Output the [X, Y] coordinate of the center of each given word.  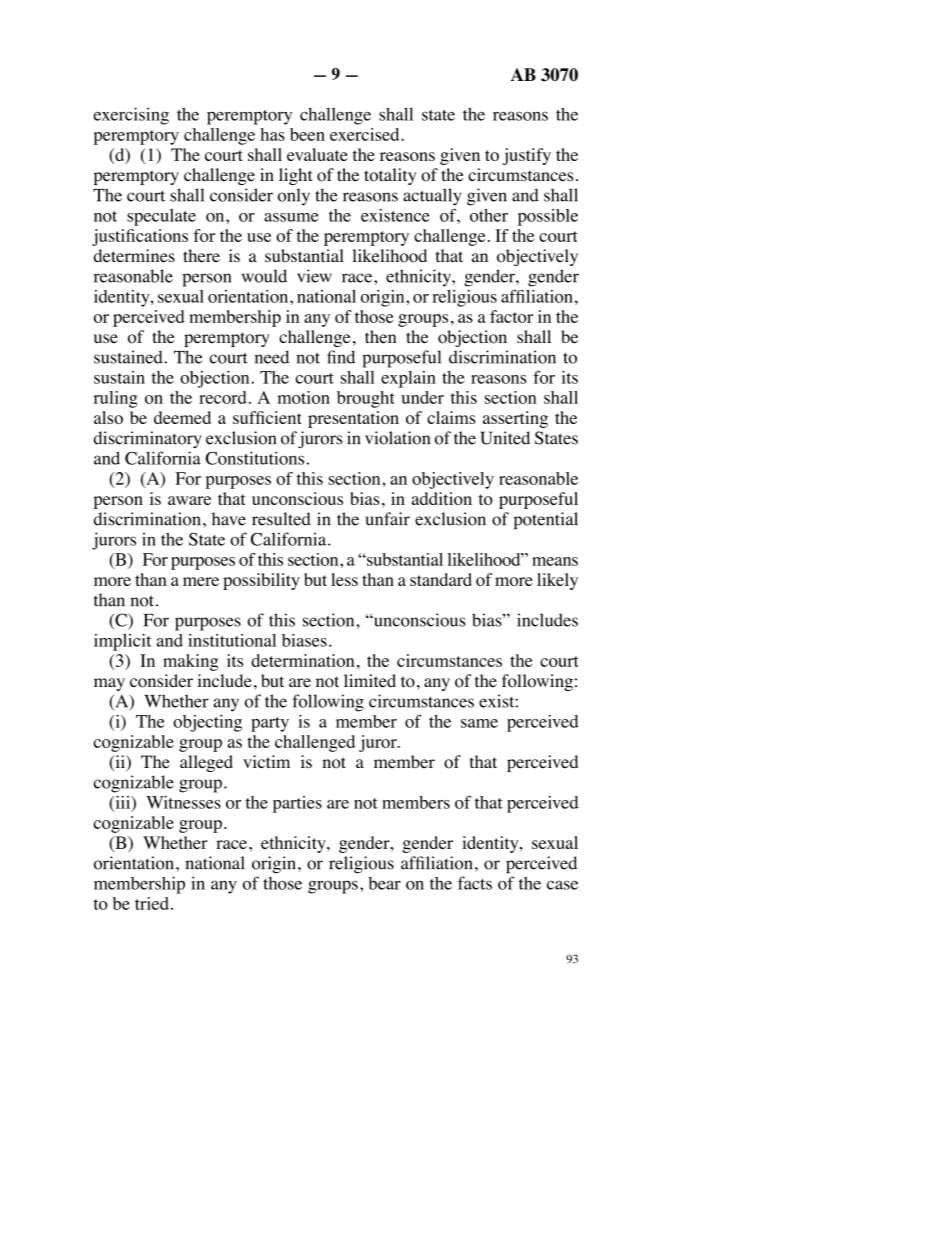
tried [152, 903]
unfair [387, 519]
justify [527, 156]
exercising [131, 116]
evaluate [317, 154]
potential [546, 521]
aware [189, 500]
